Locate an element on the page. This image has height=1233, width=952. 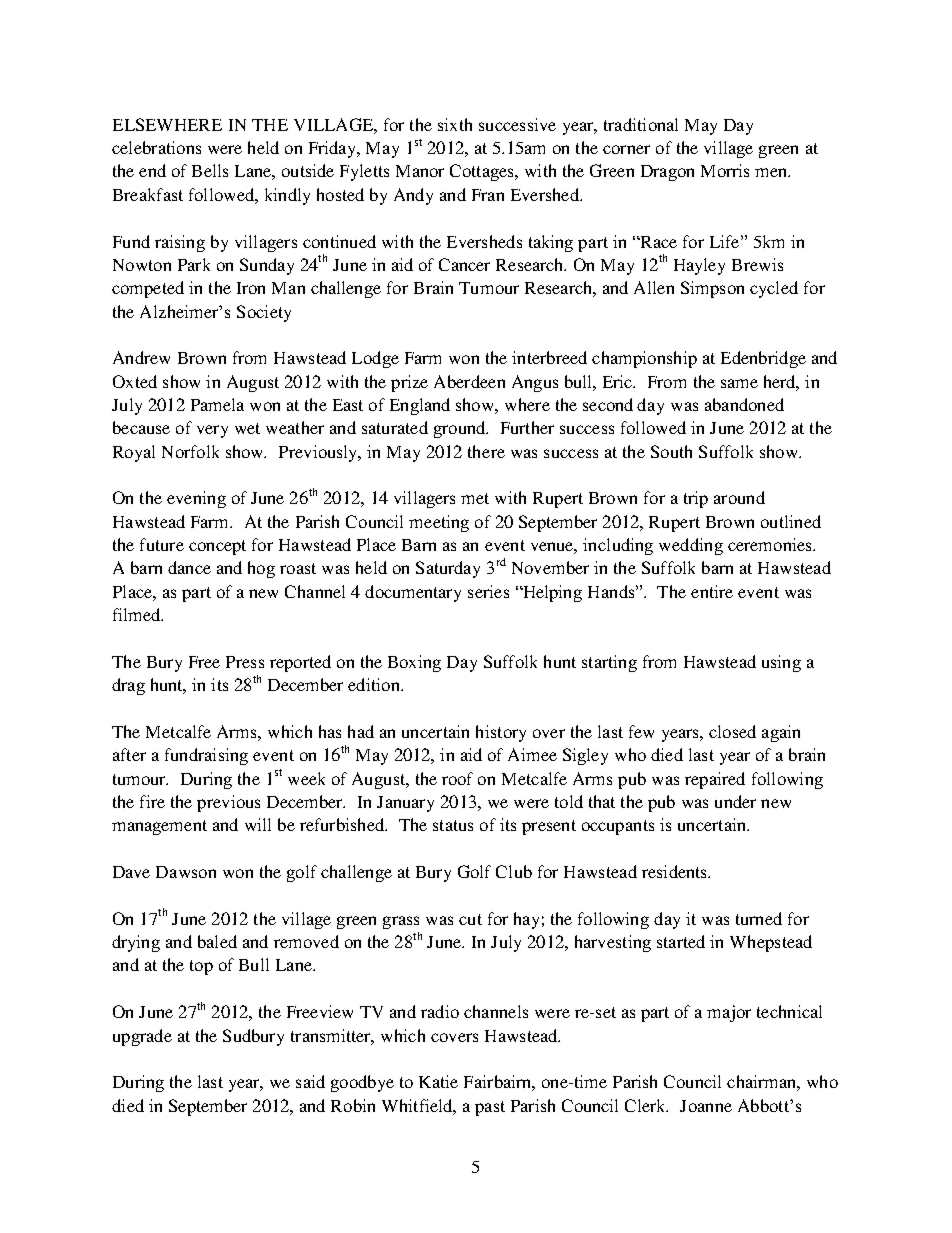
Norfolk is located at coordinates (190, 451).
